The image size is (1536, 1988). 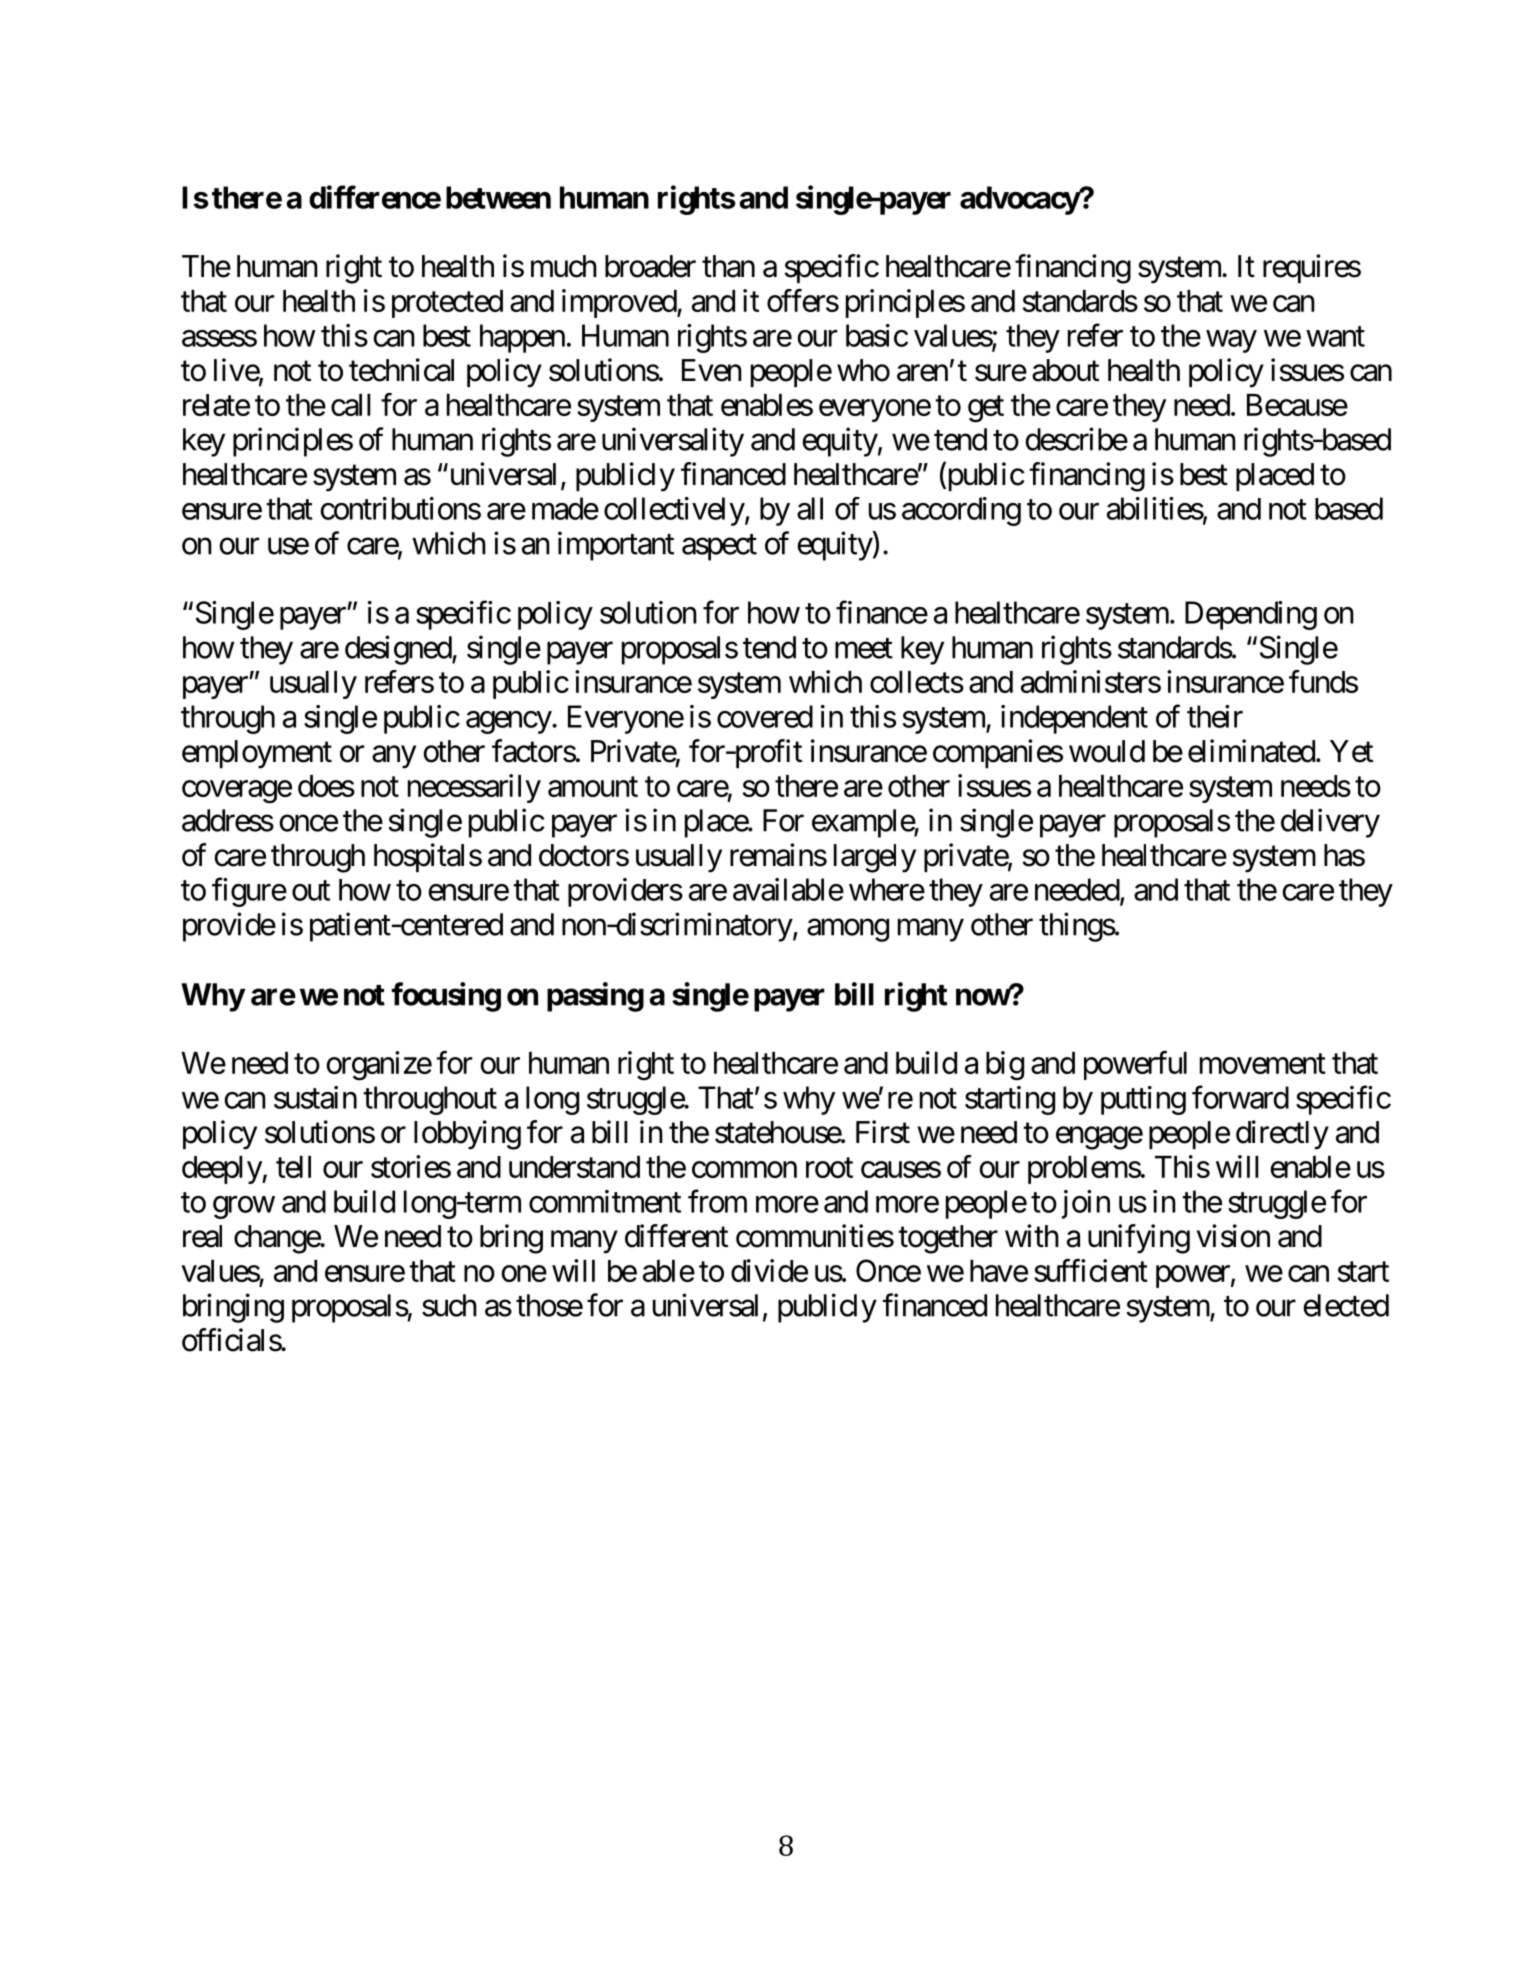 What do you see at coordinates (1215, 716) in the document?
I see `their` at bounding box center [1215, 716].
